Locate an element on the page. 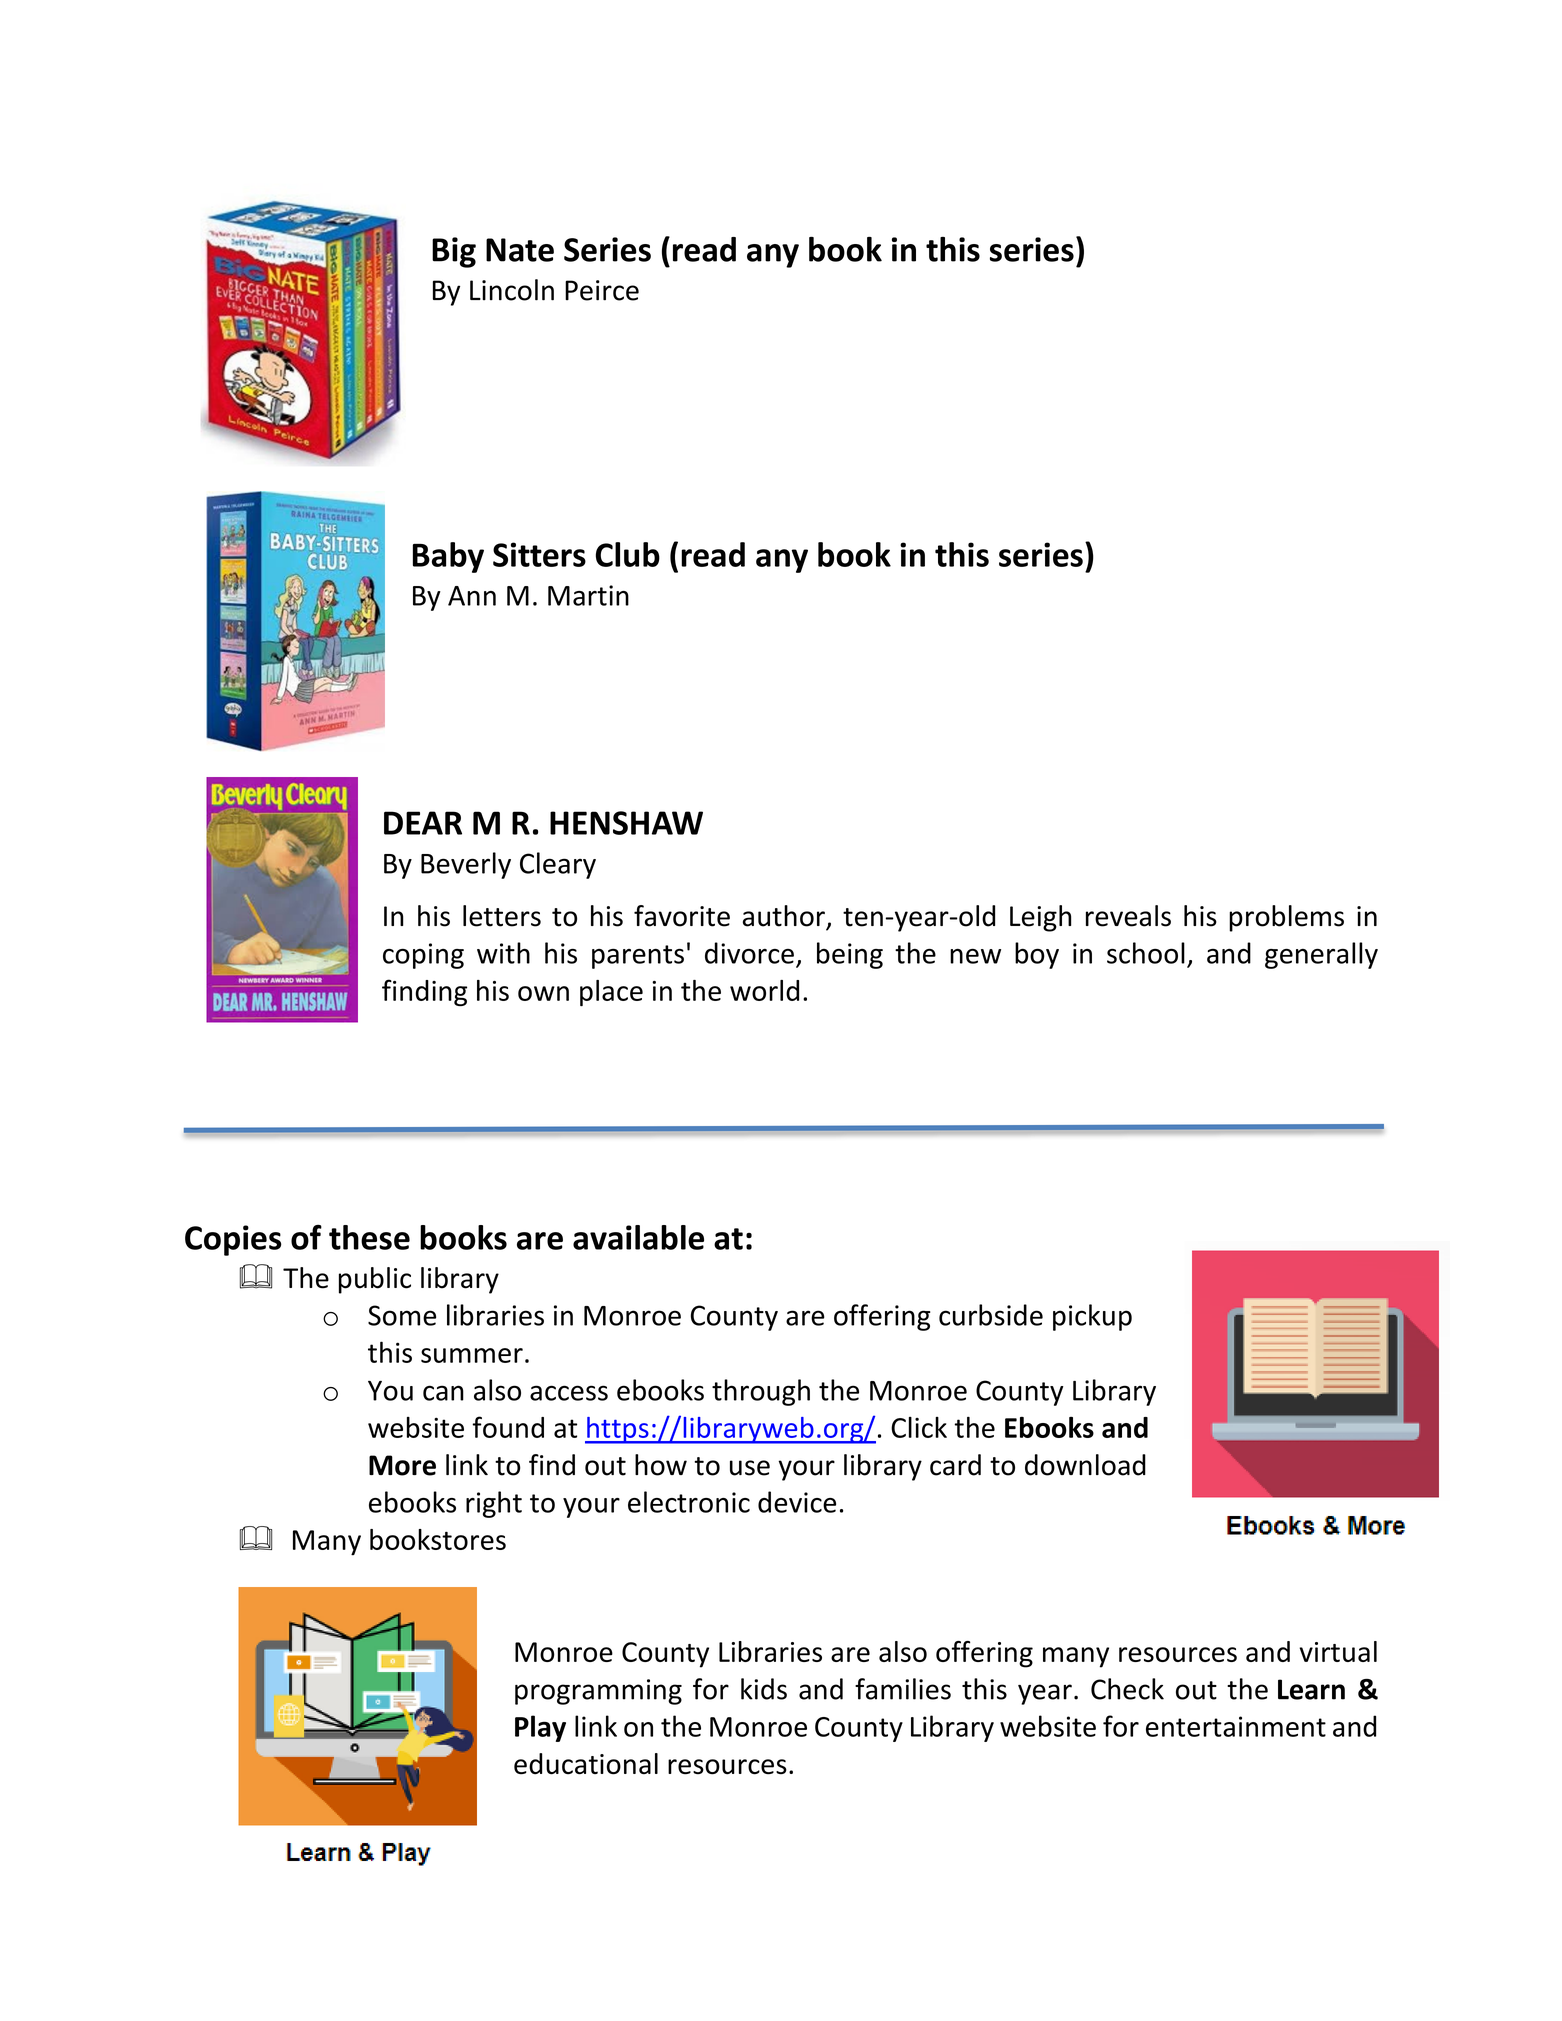 This page has height=2021, width=1562. Nate is located at coordinates (520, 250).
